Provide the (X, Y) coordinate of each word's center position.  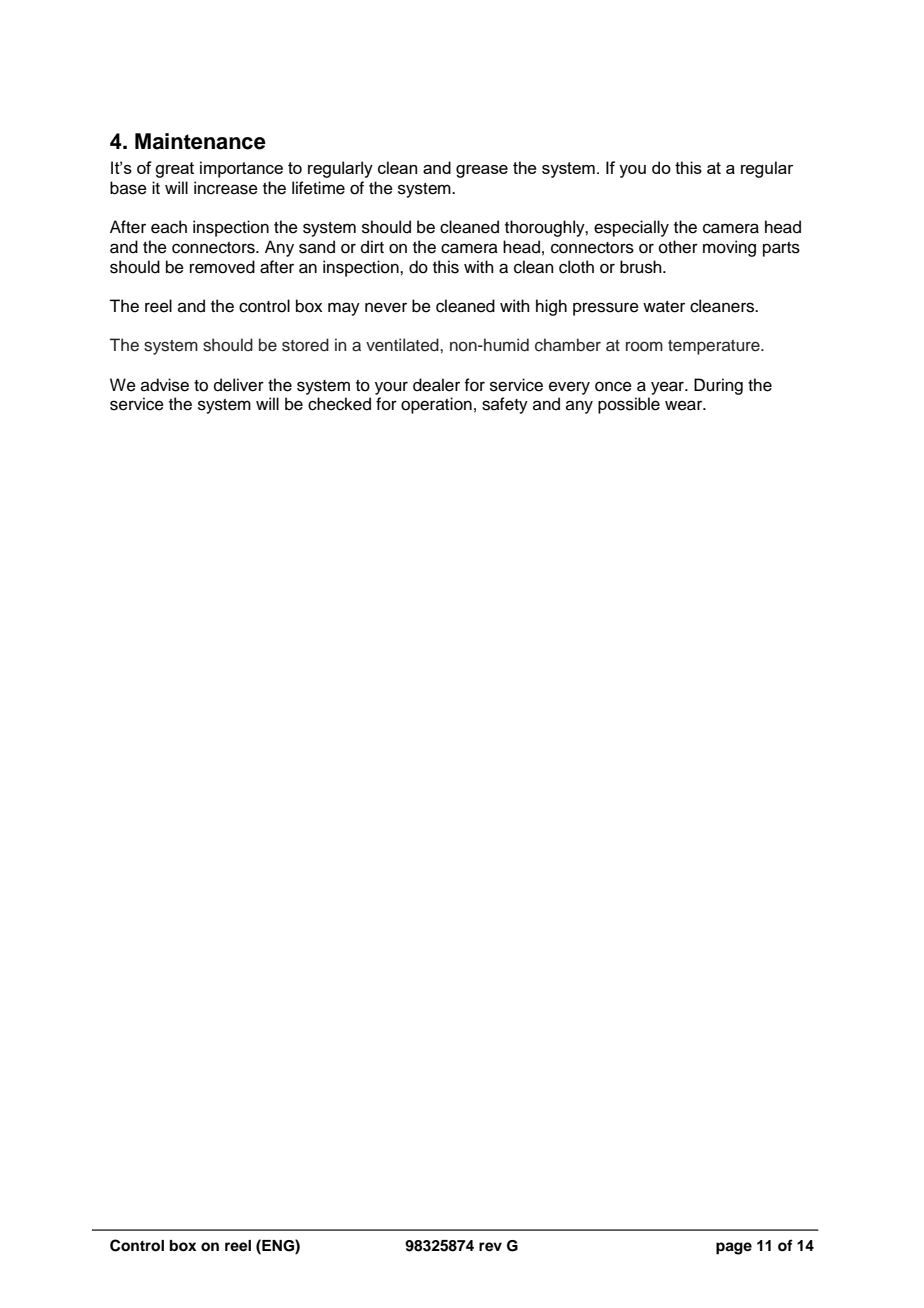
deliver (239, 385)
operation (436, 405)
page (734, 1248)
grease (482, 171)
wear (685, 405)
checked (339, 404)
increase (226, 188)
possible (629, 405)
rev (490, 1247)
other (678, 247)
